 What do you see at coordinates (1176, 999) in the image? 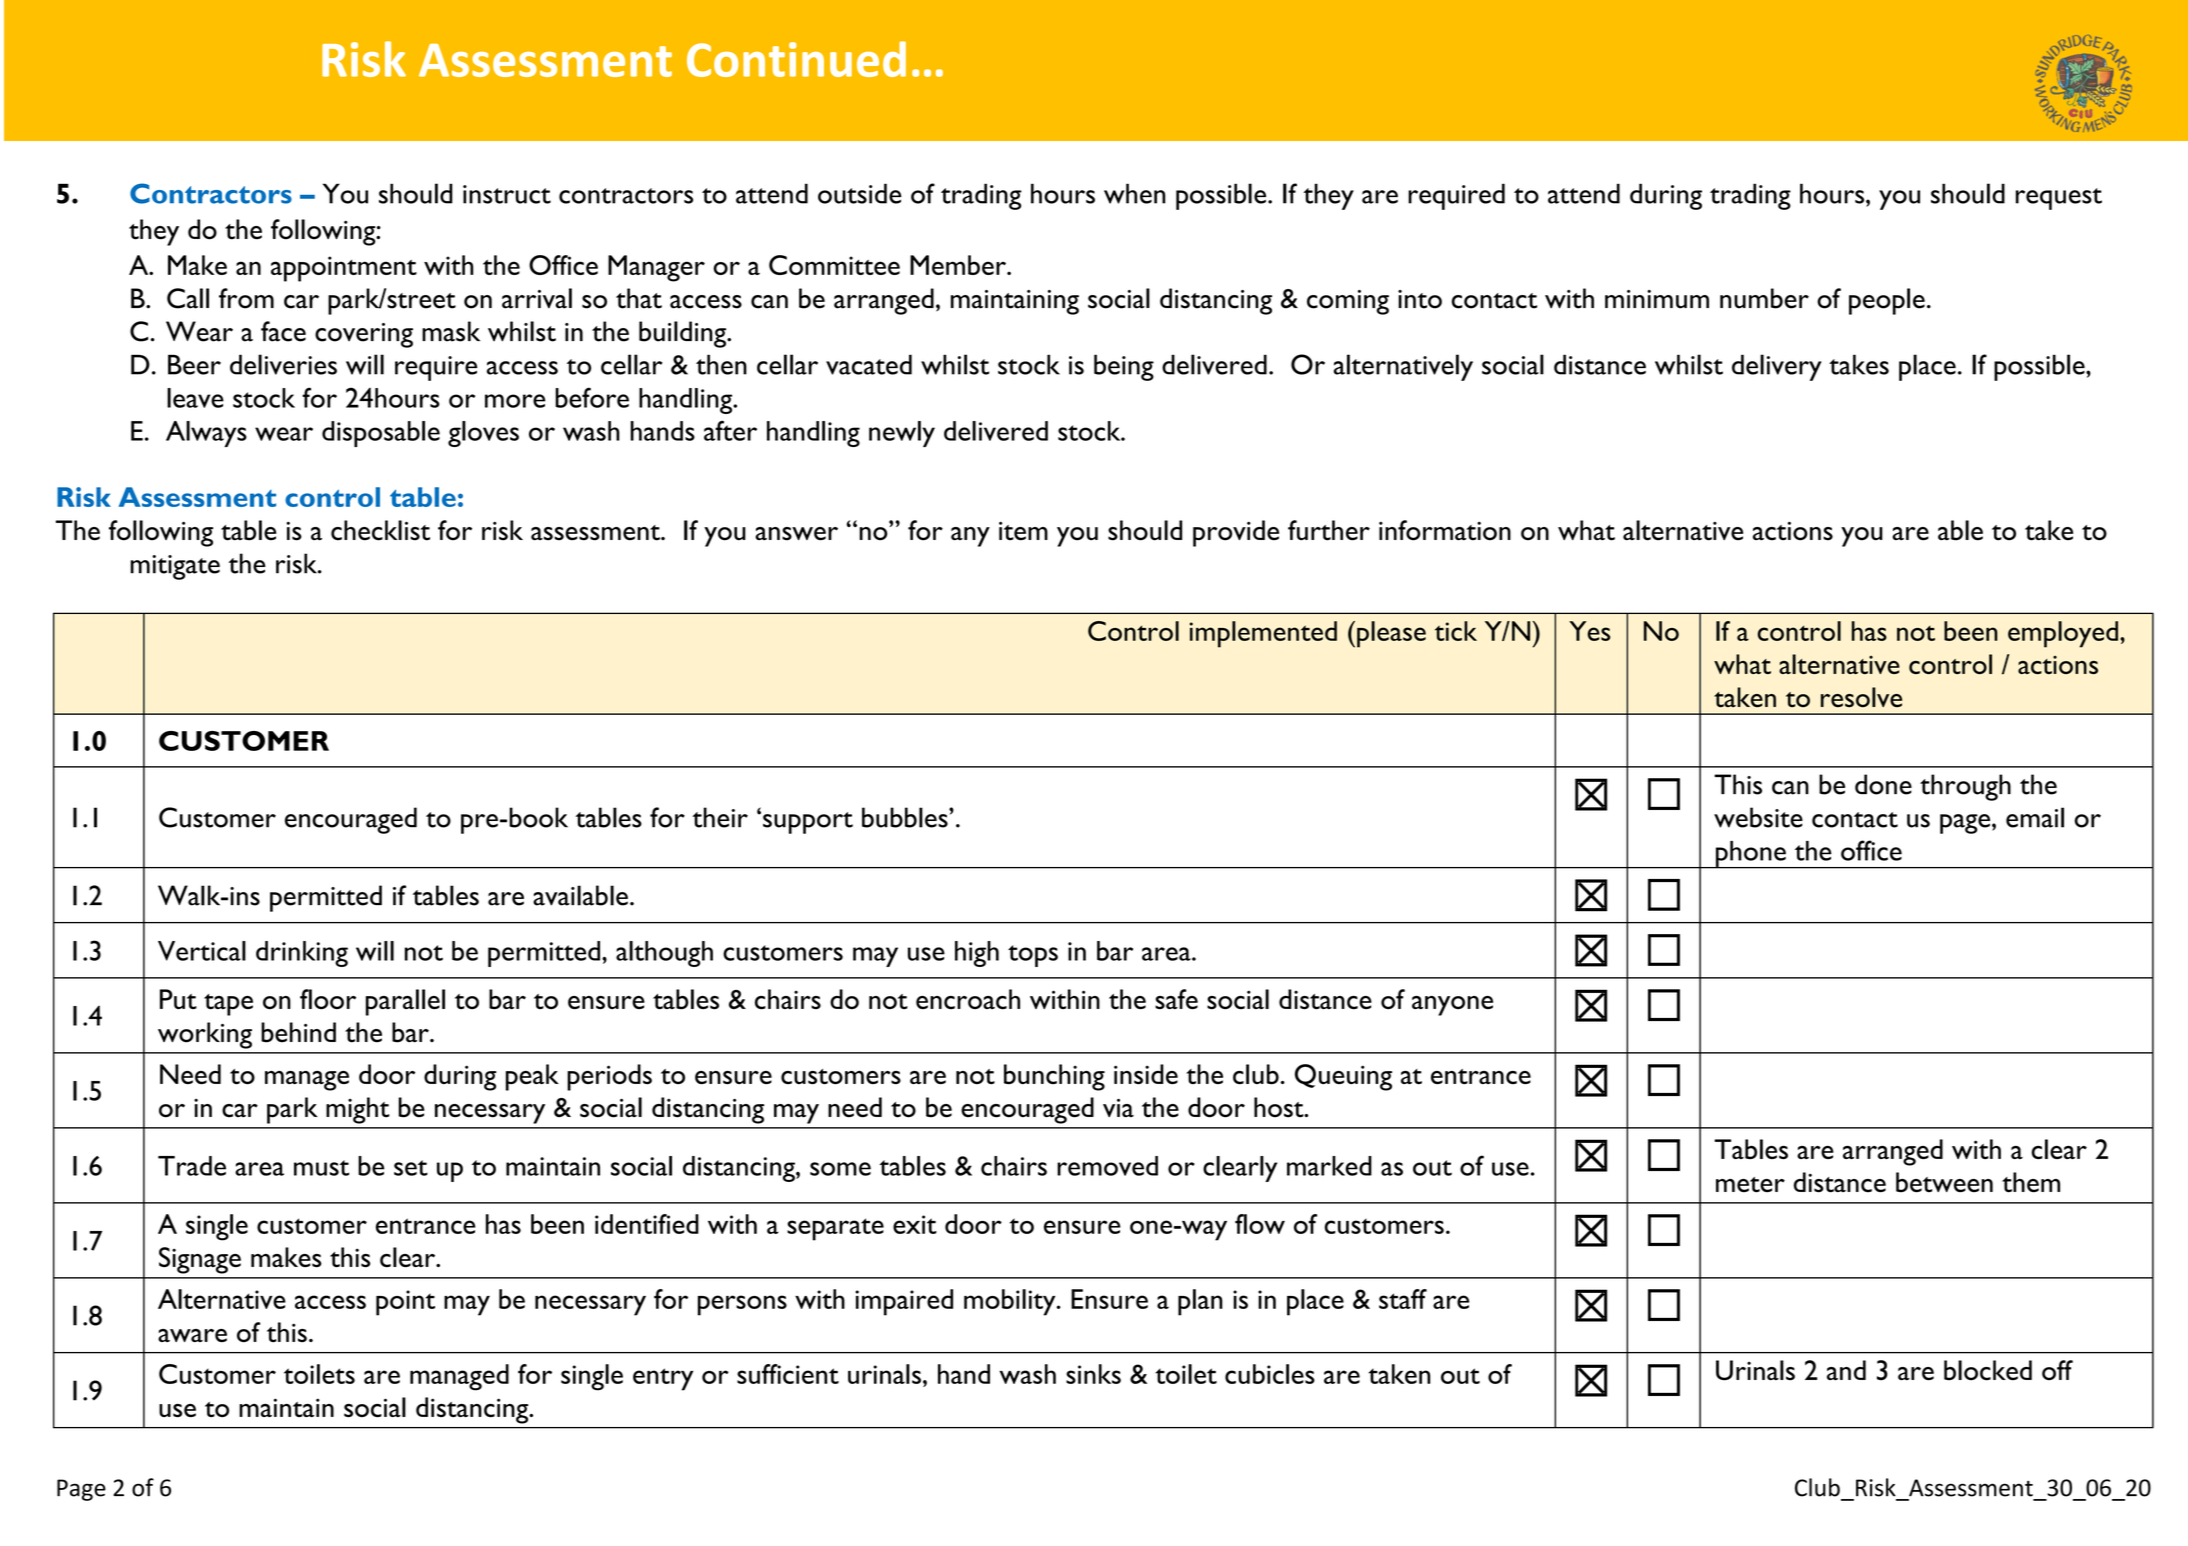
I see `safe` at bounding box center [1176, 999].
